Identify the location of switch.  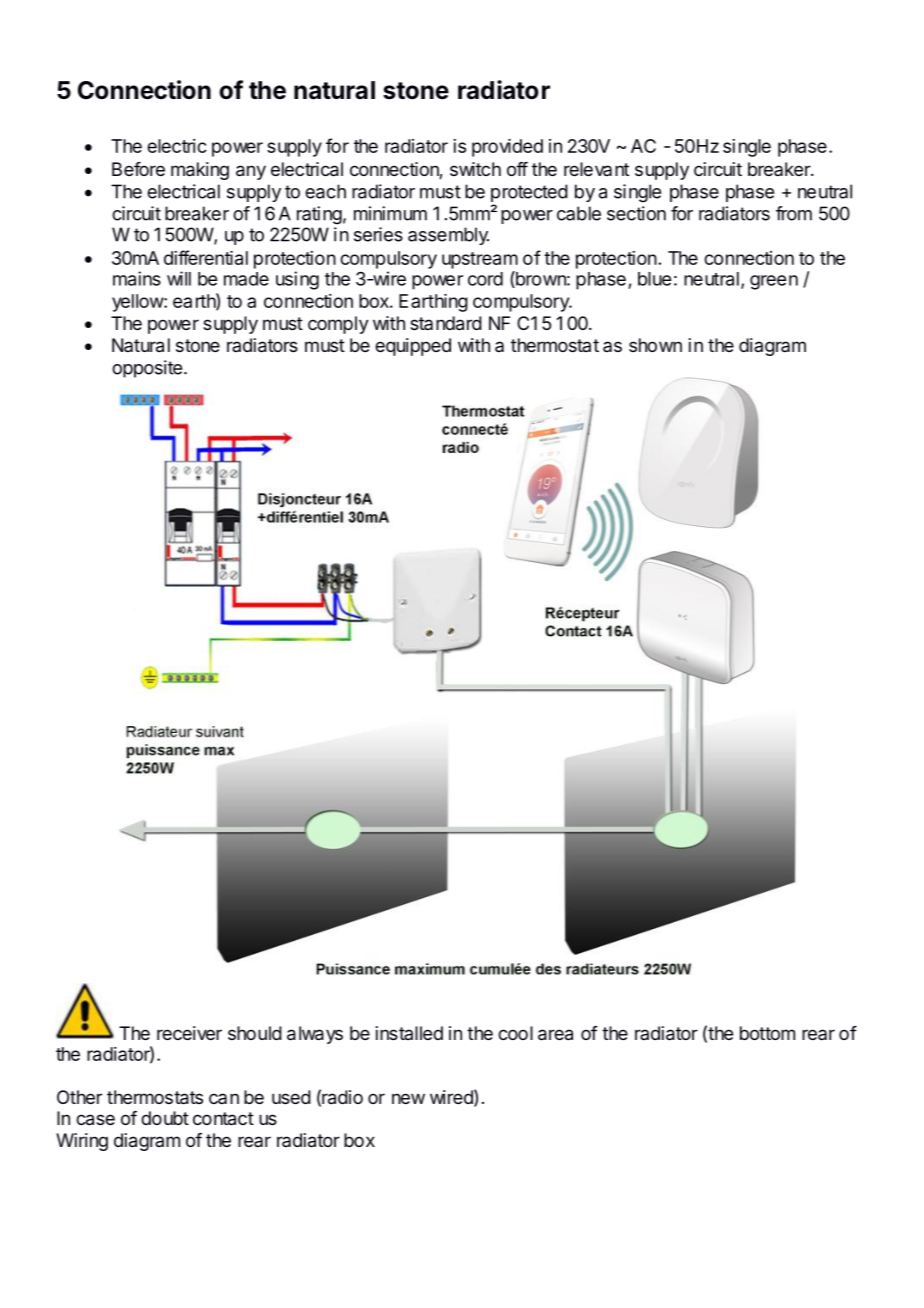
(475, 169).
